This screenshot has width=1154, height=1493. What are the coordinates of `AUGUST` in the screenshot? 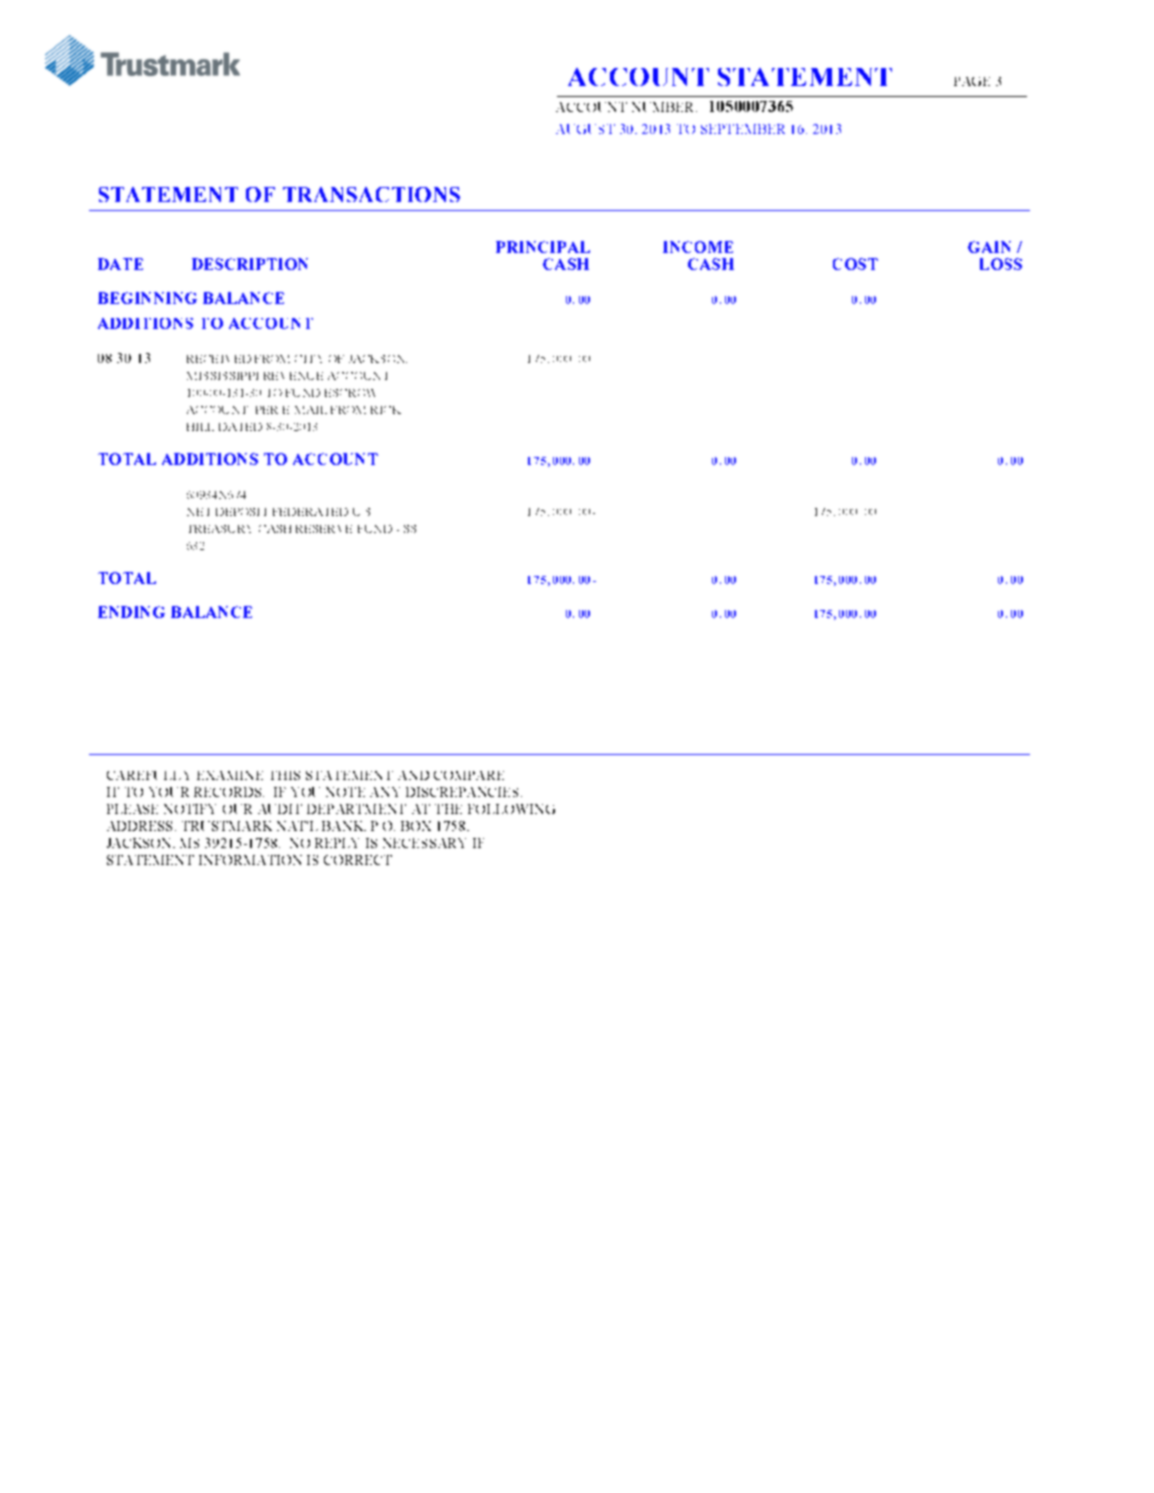 It's located at (585, 129).
